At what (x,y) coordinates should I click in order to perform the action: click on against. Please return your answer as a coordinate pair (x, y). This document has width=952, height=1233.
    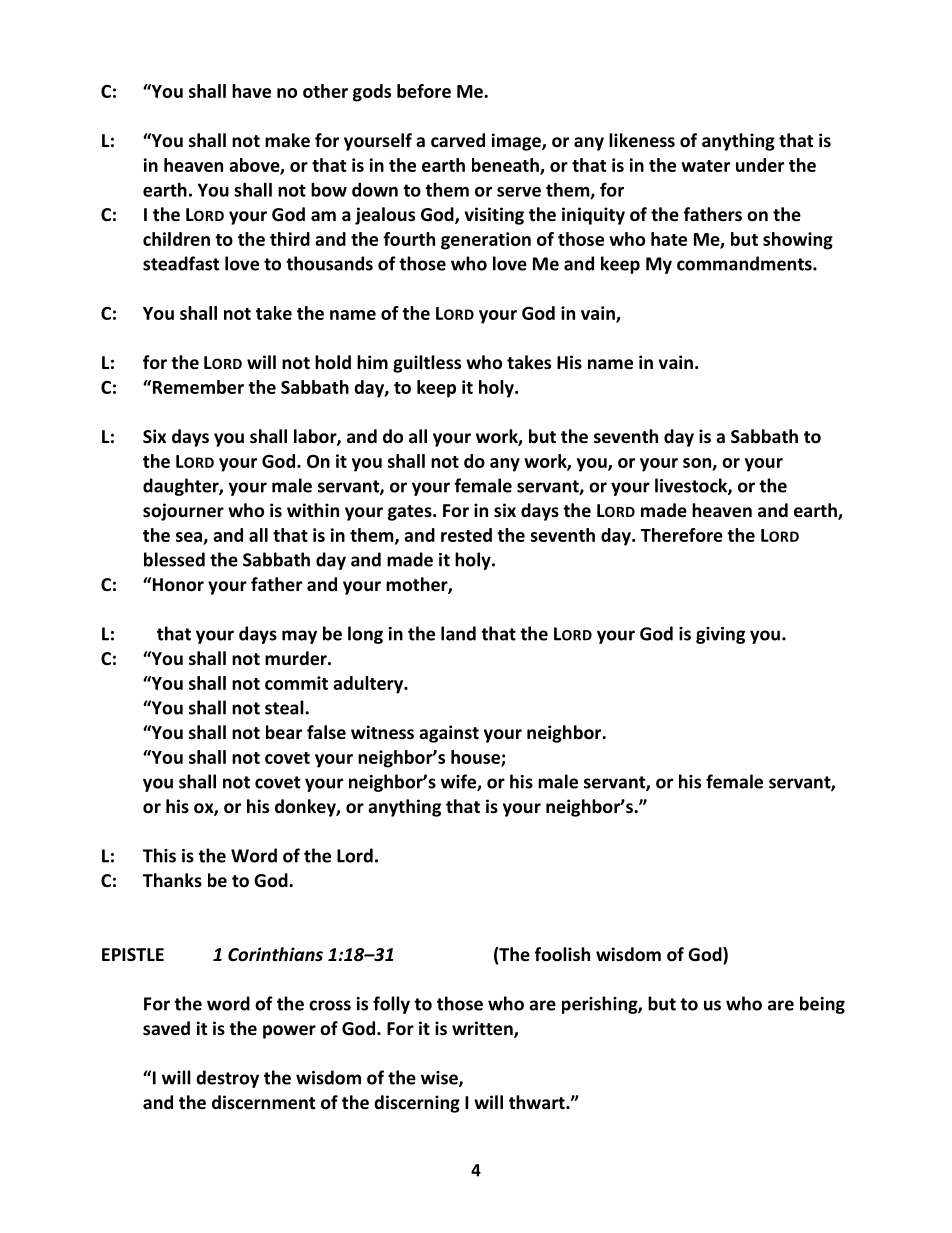
    Looking at the image, I should click on (449, 734).
